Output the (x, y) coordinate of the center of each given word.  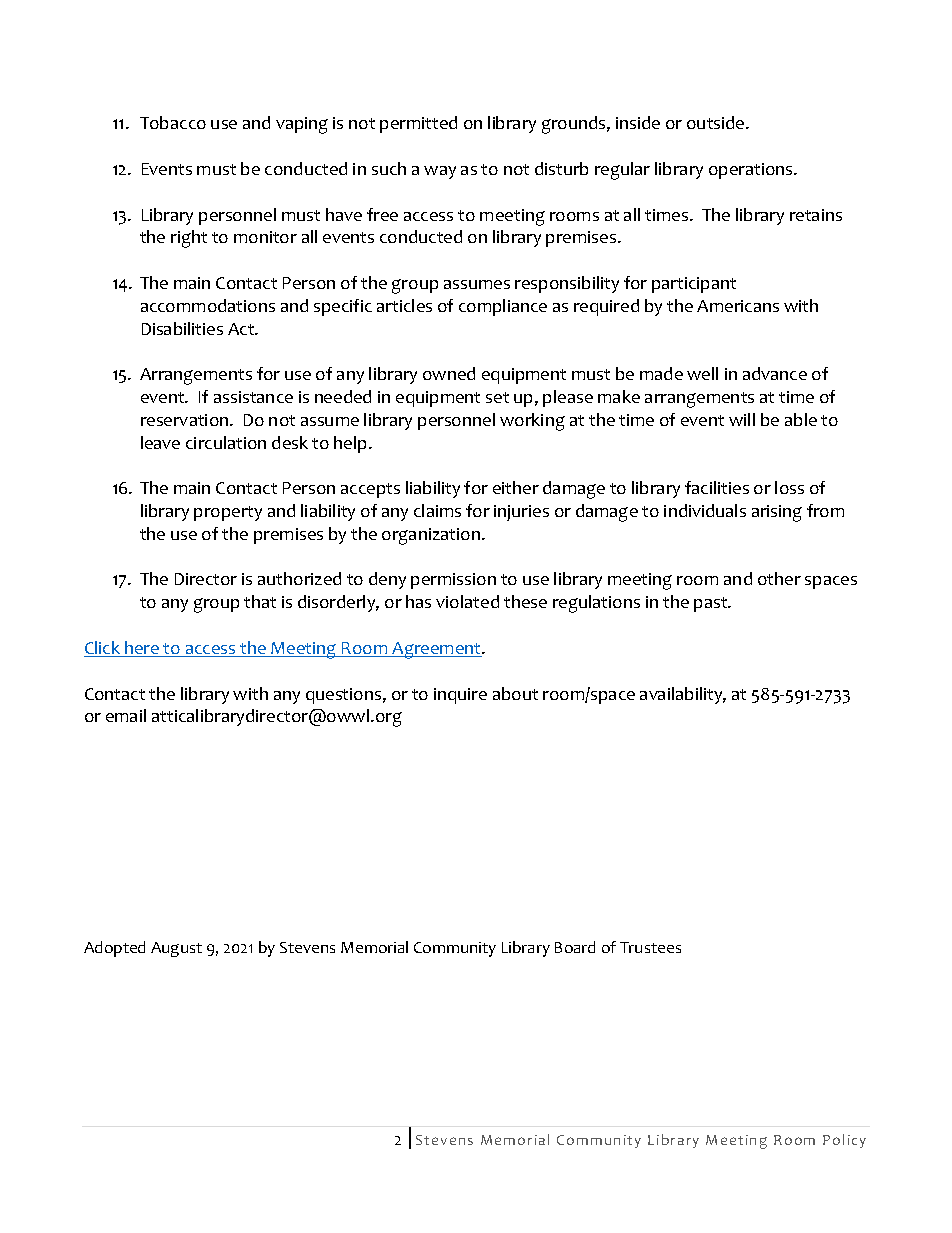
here (142, 649)
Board (575, 947)
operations (752, 171)
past (712, 604)
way (440, 172)
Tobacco (173, 122)
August (176, 949)
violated (467, 601)
